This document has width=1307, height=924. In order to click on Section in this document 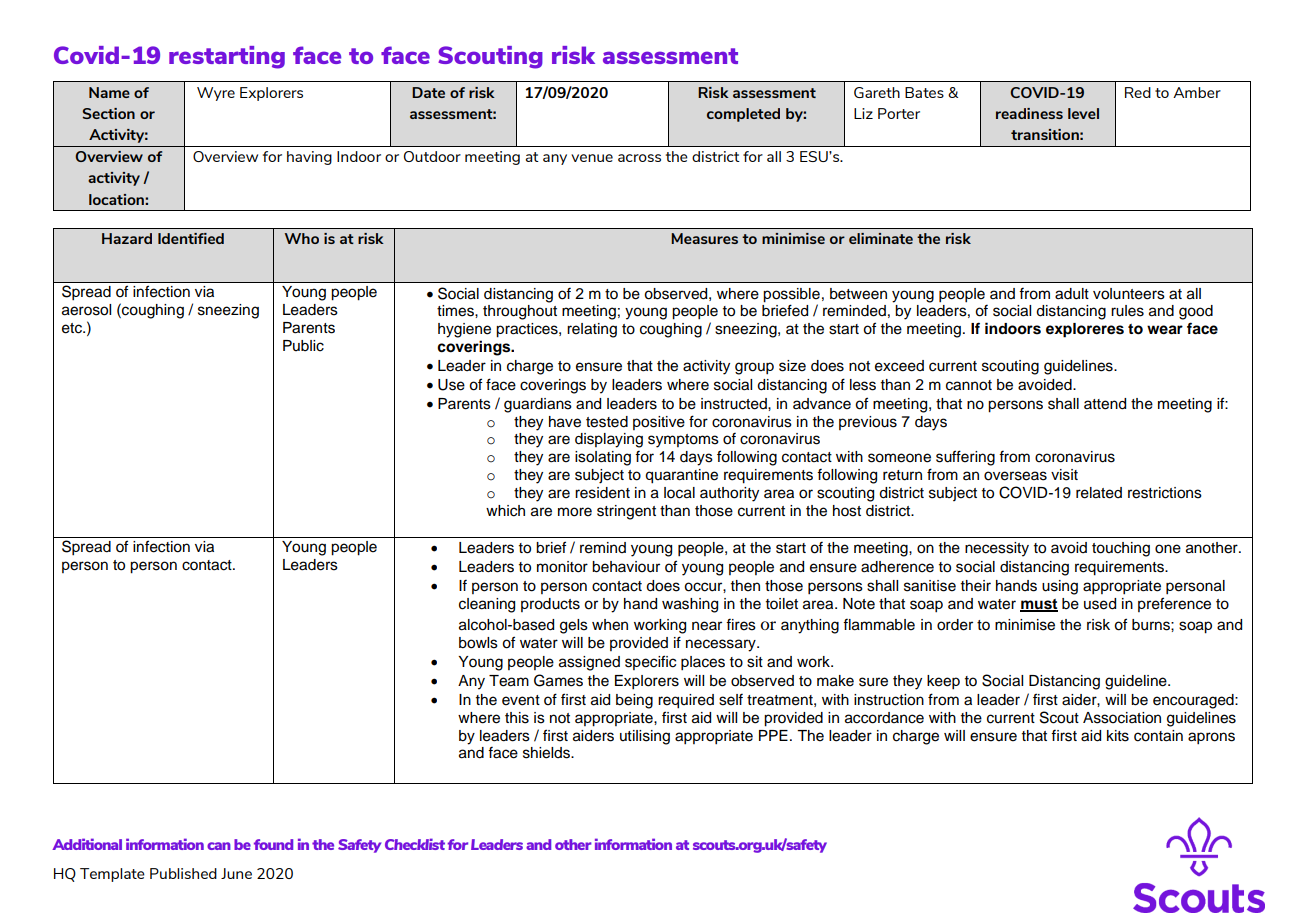, I will do `click(108, 113)`.
